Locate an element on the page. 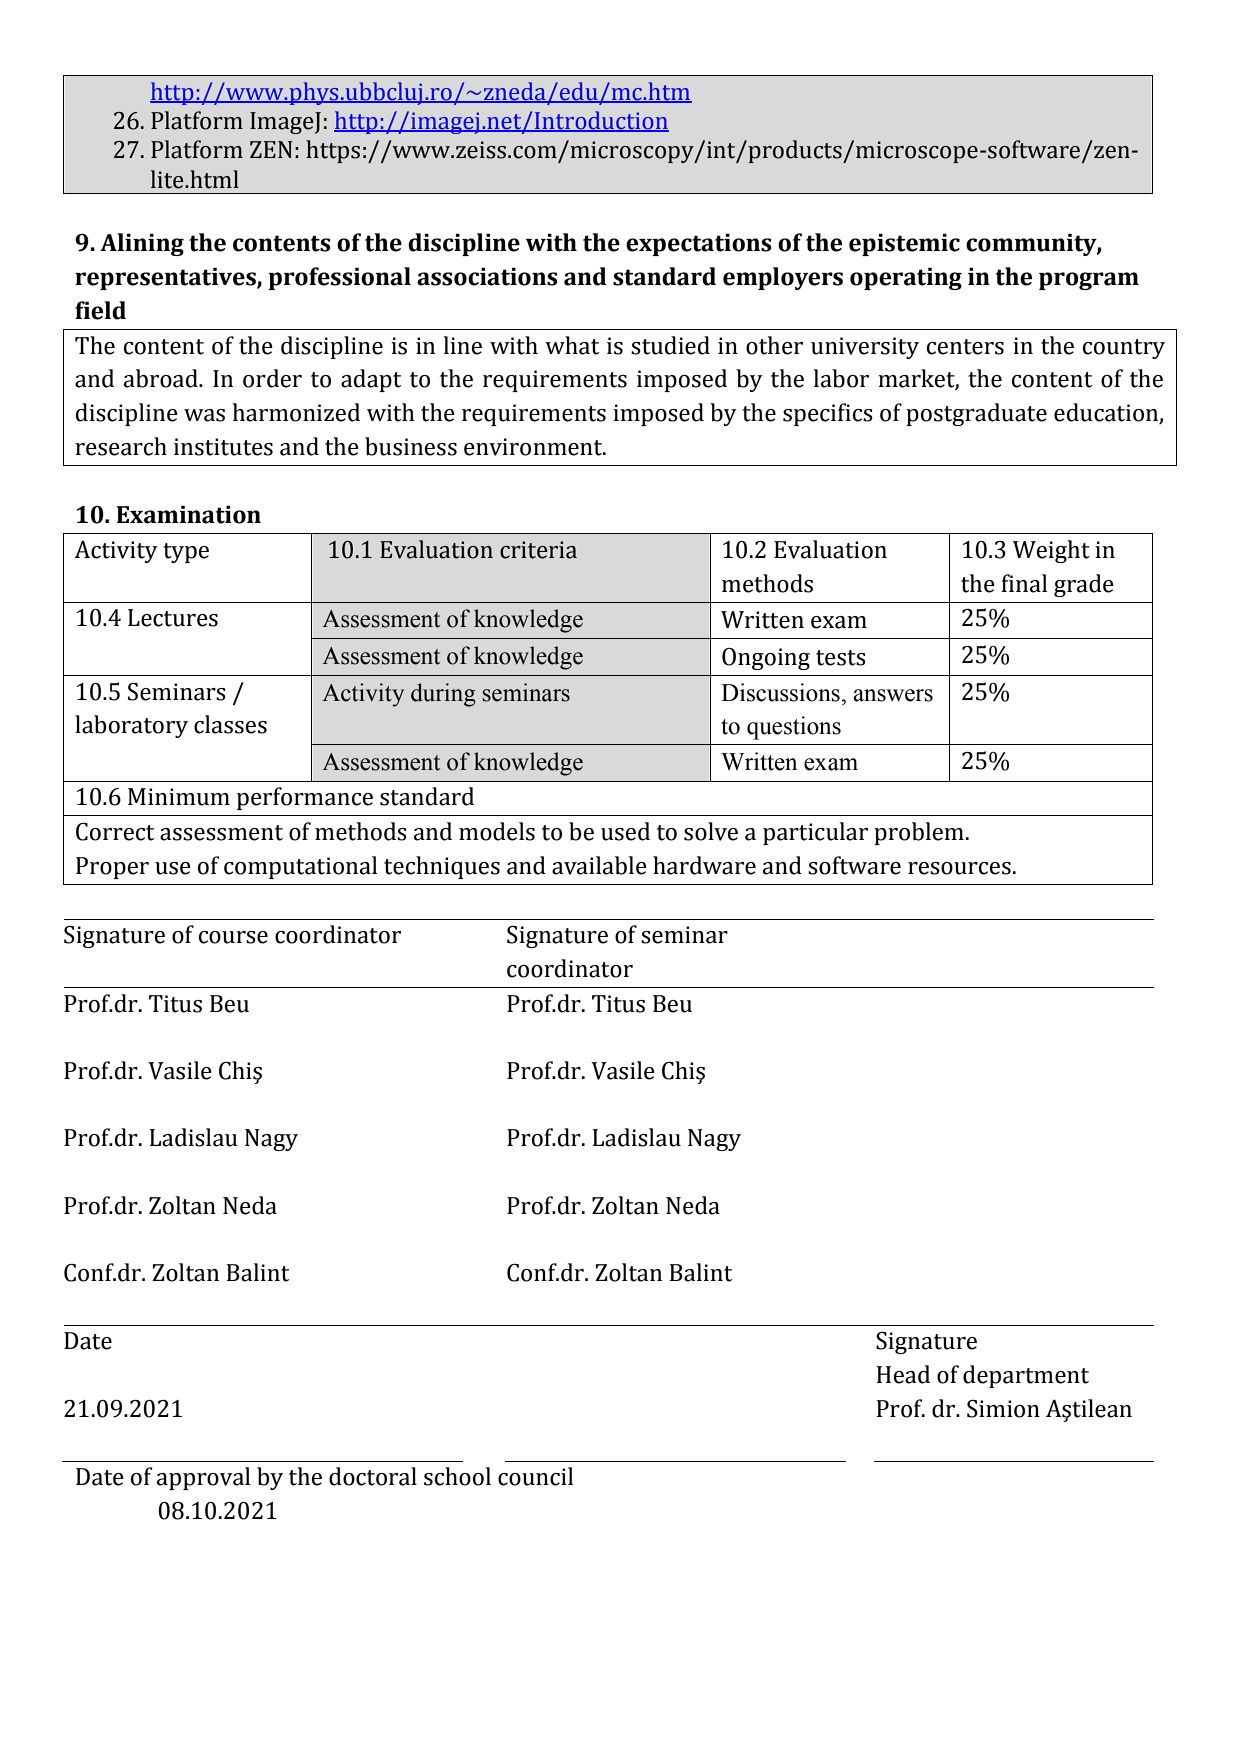 The image size is (1240, 1753). Head is located at coordinates (903, 1374).
